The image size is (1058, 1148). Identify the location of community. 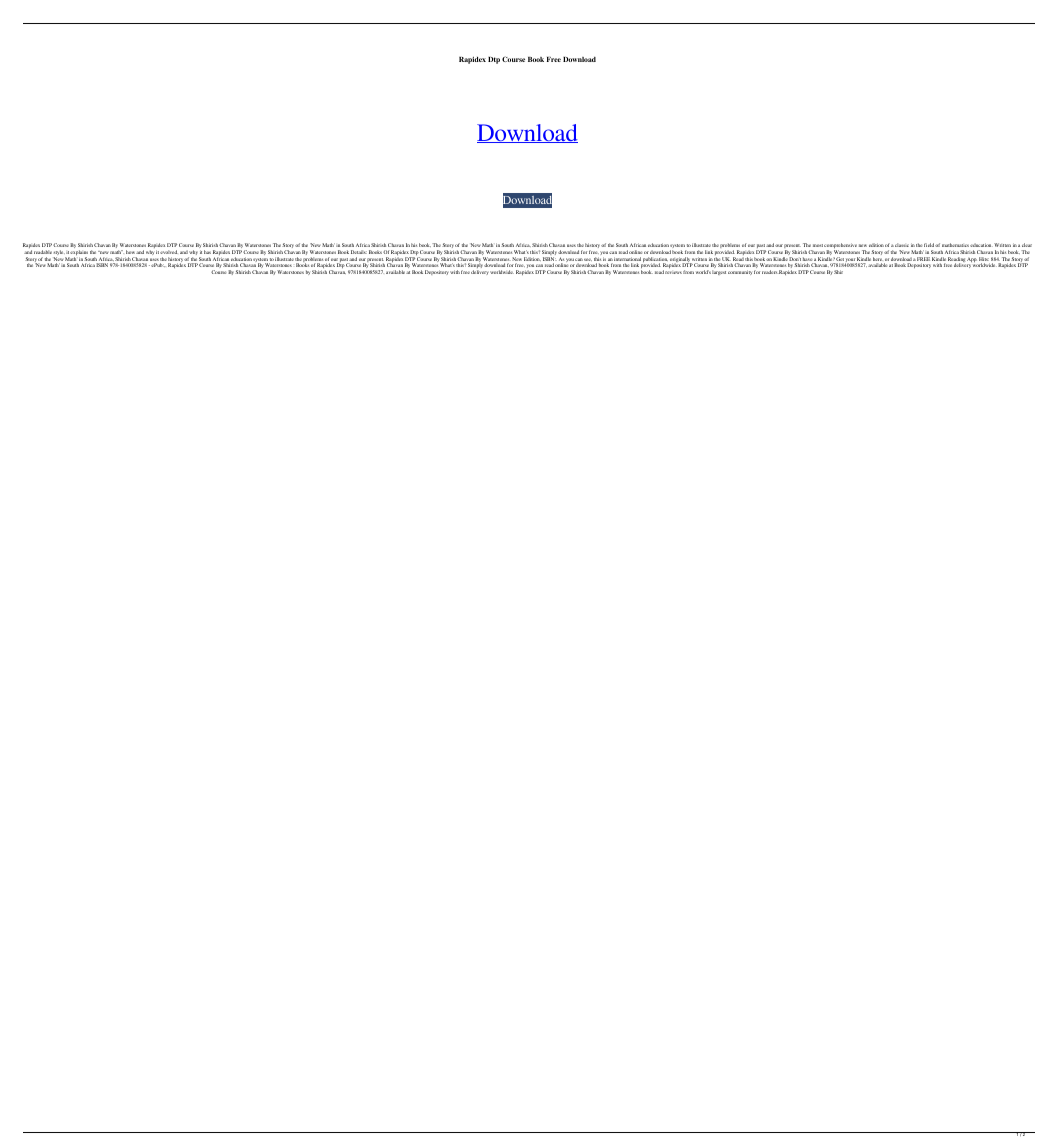
(740, 272).
